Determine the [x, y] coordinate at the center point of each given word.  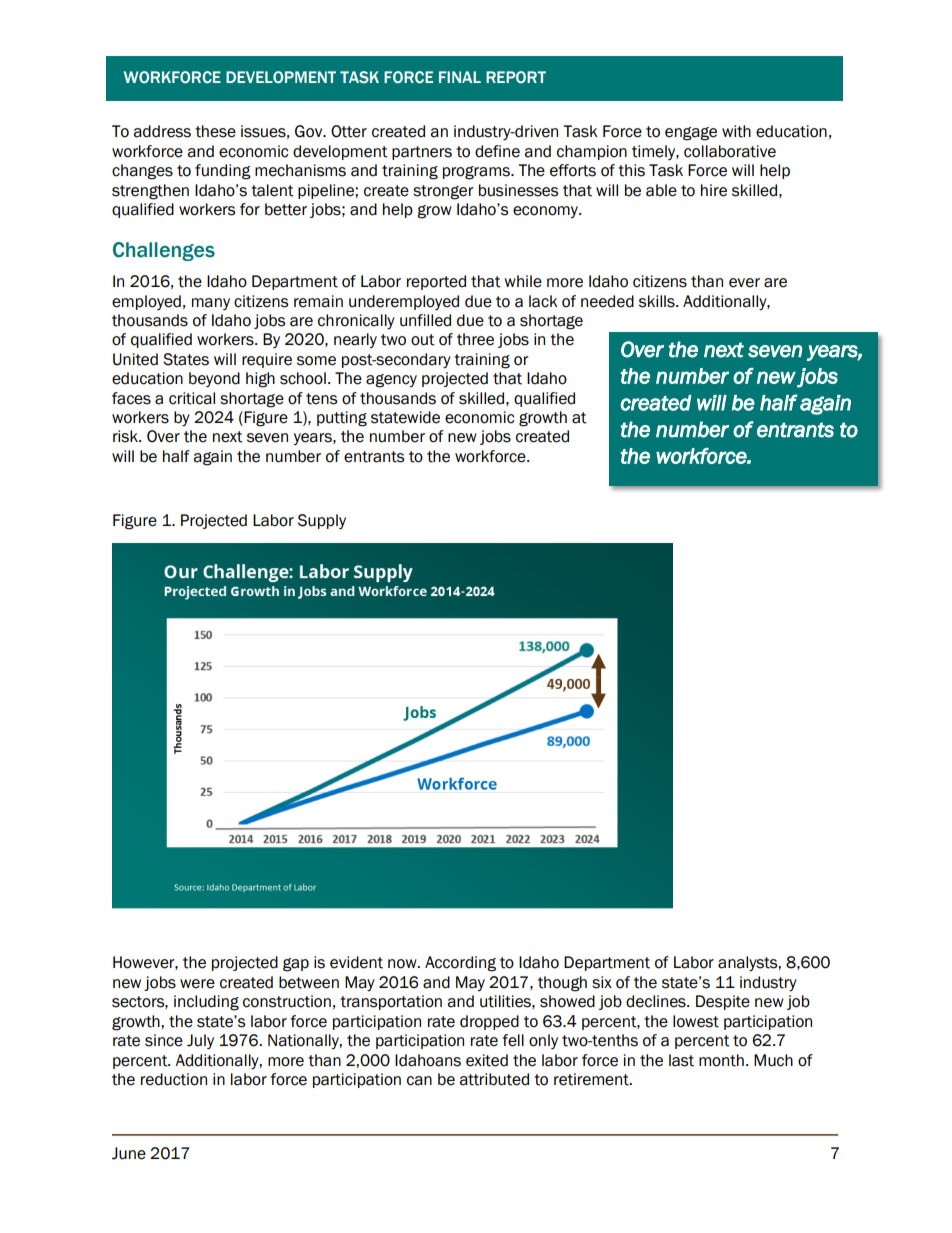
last [681, 1060]
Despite [723, 1002]
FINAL [460, 77]
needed [607, 301]
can [419, 1081]
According [460, 964]
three [475, 339]
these [215, 131]
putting [342, 419]
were [197, 984]
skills [658, 301]
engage [691, 134]
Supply [322, 521]
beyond [214, 379]
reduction [174, 1079]
